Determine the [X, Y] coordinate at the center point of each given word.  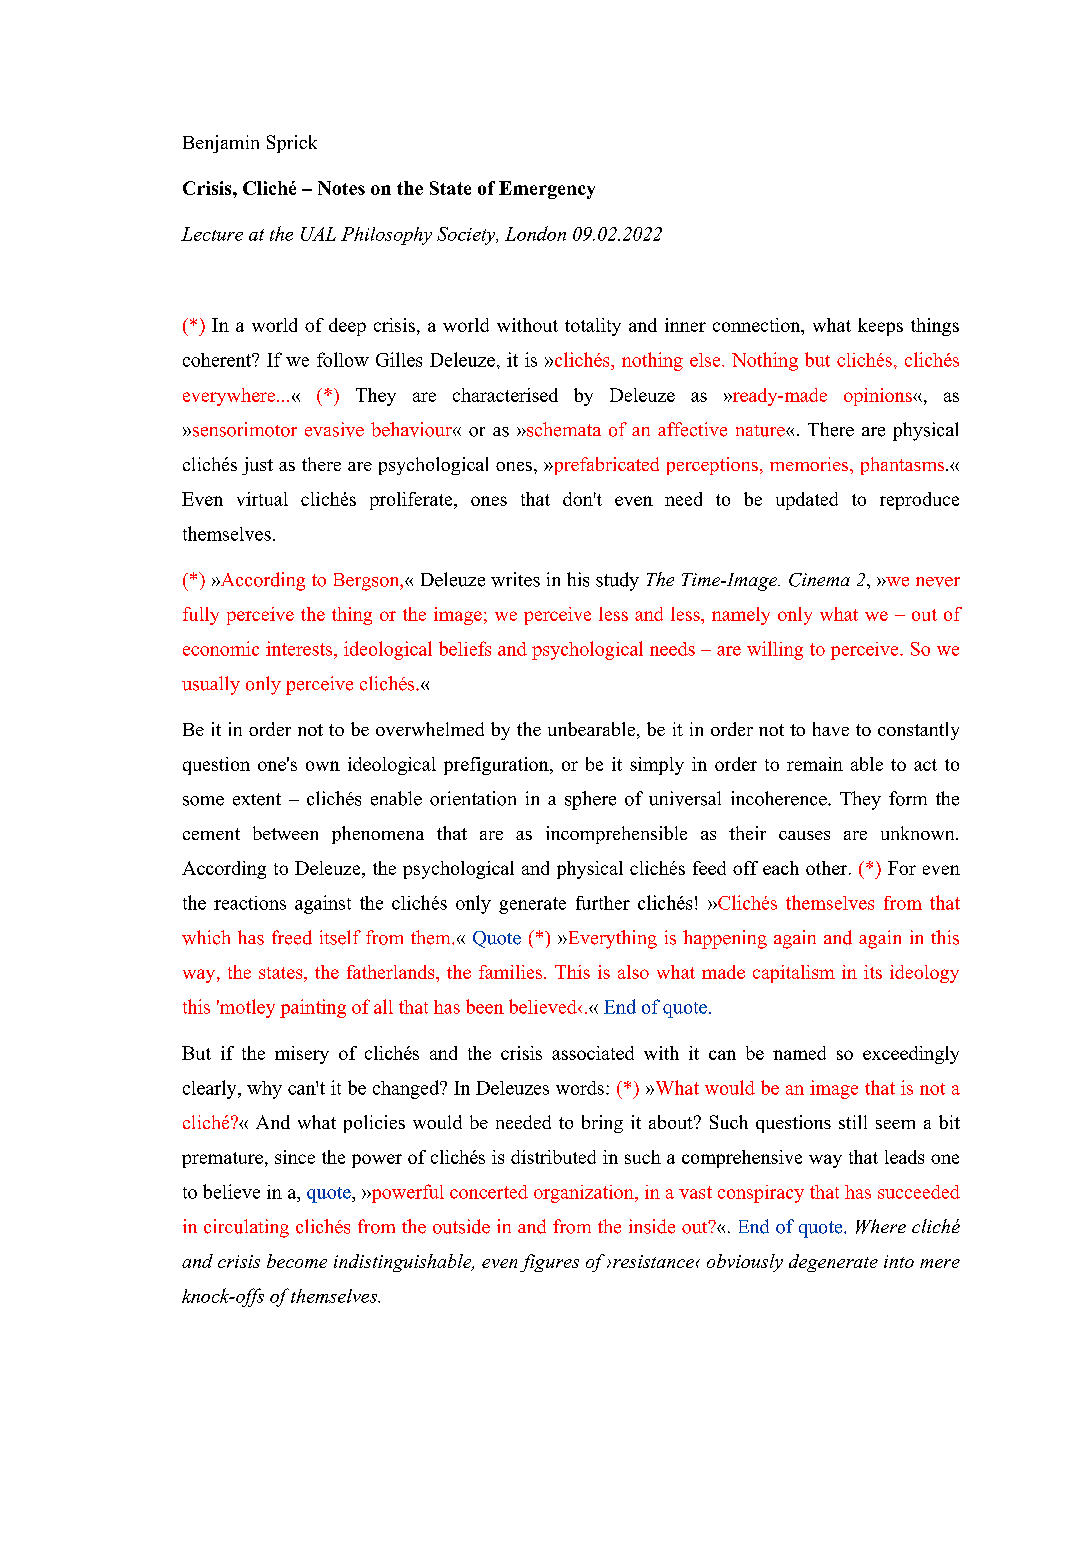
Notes [341, 188]
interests [300, 648]
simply [657, 766]
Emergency [547, 190]
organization [585, 1194]
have [831, 729]
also [633, 972]
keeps [880, 327]
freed [292, 937]
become [297, 1261]
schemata [563, 429]
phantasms [904, 466]
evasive [334, 429]
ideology [924, 974]
